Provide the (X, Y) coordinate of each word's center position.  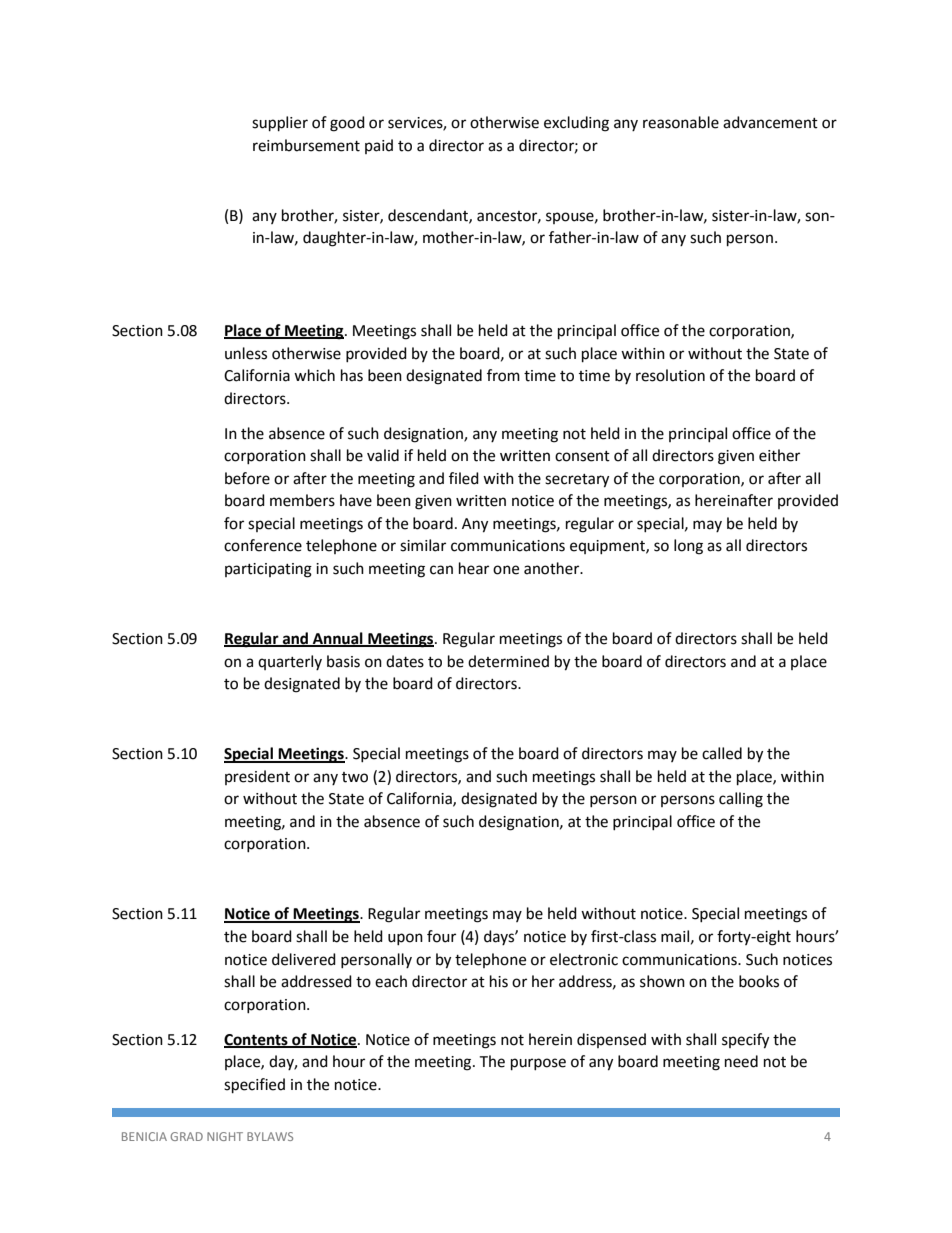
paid (379, 146)
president (257, 777)
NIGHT (225, 1136)
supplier (280, 124)
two (355, 777)
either (779, 455)
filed (464, 478)
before (247, 478)
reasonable (681, 122)
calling (741, 800)
